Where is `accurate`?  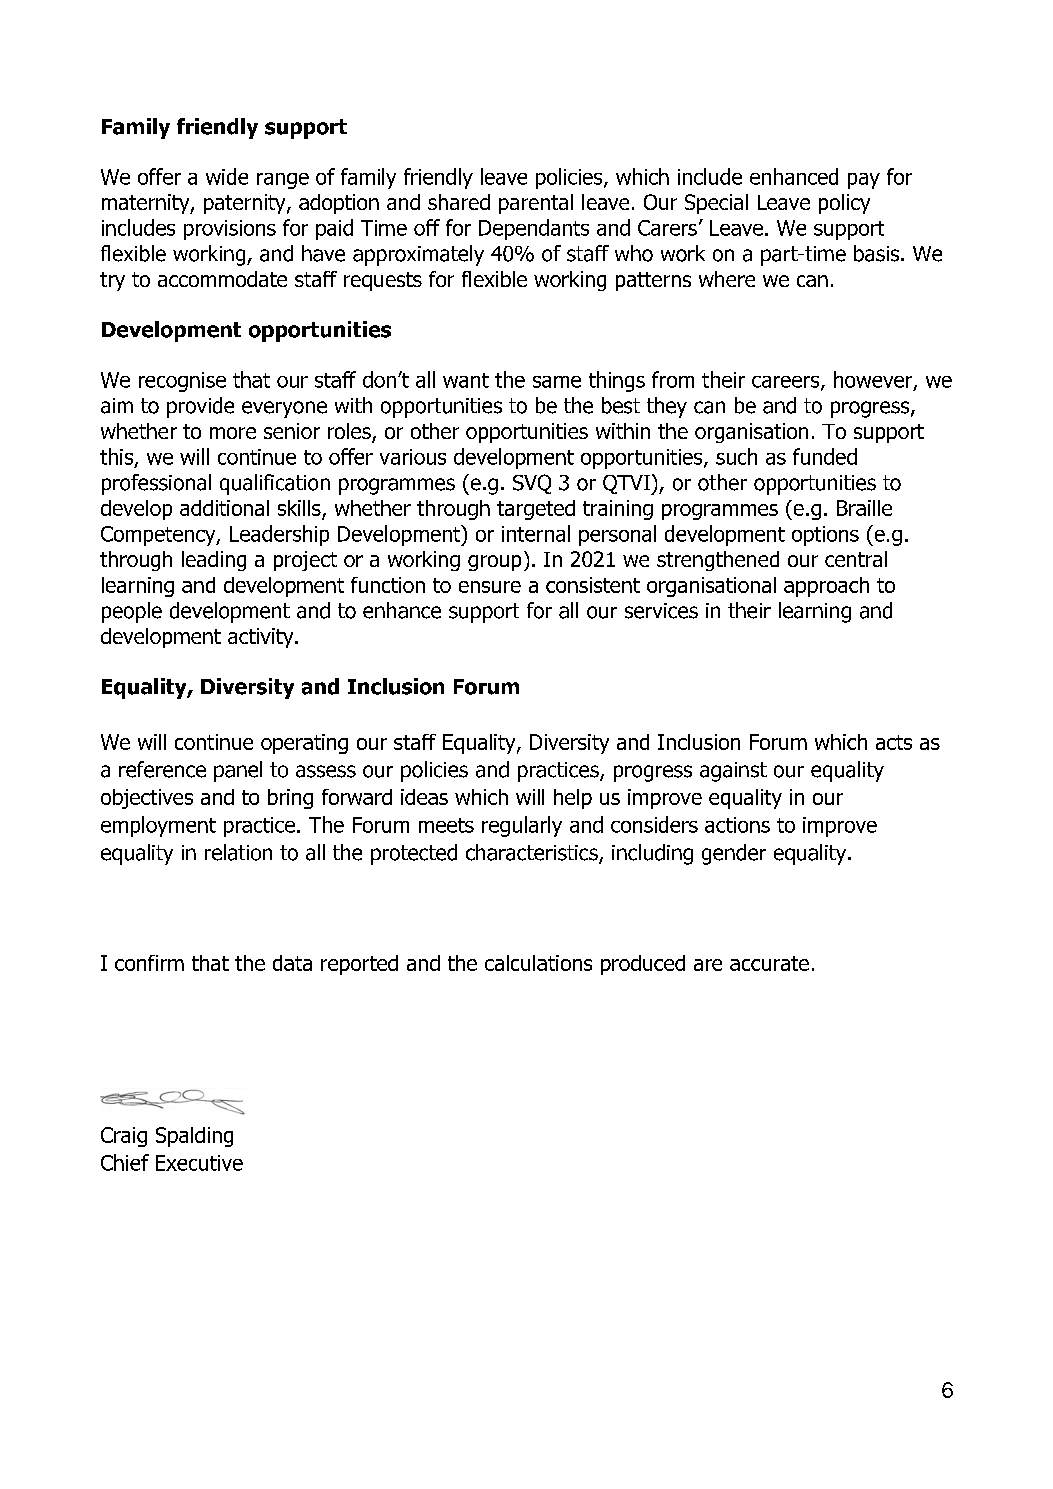
accurate is located at coordinates (769, 963).
